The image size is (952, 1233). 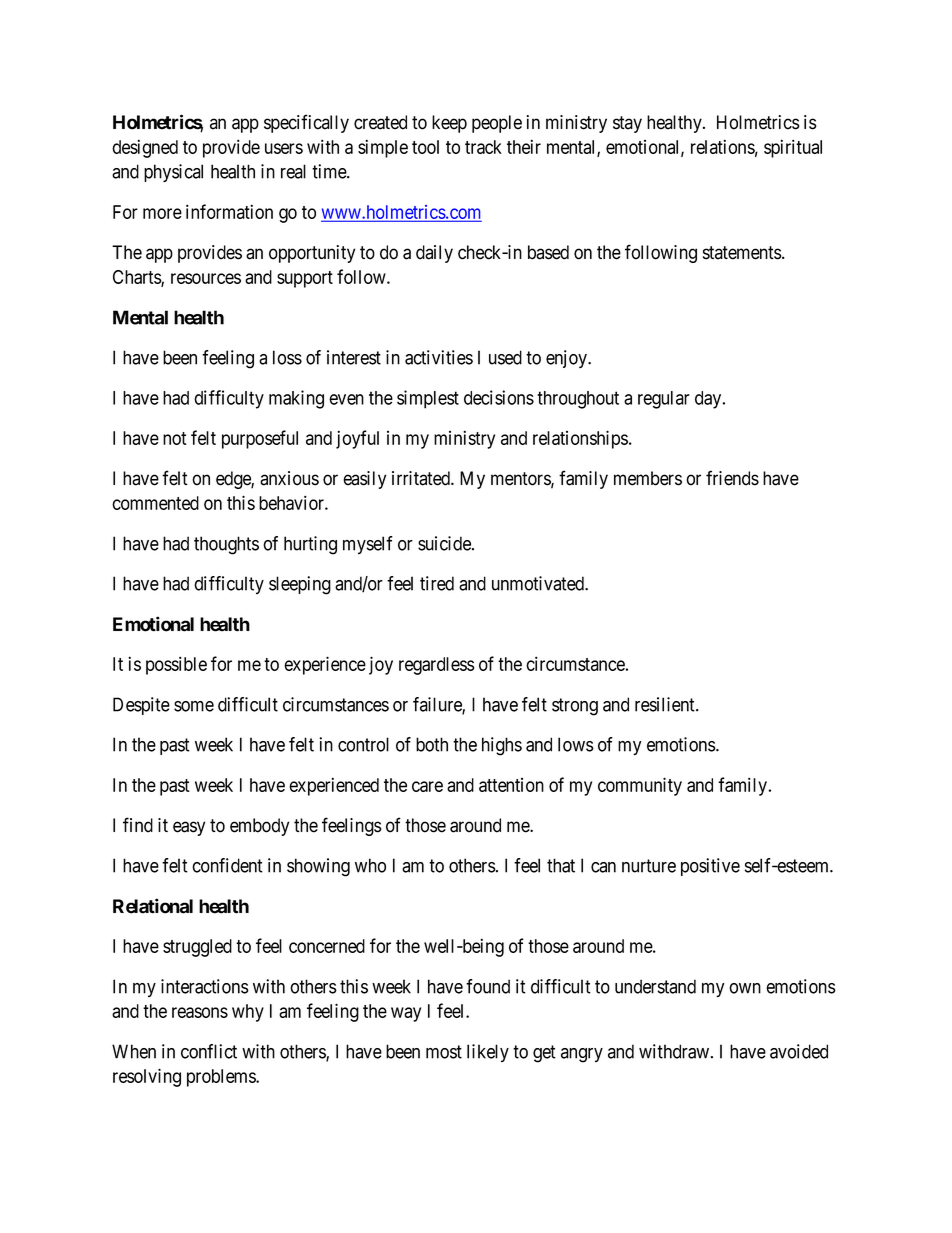 I want to click on both, so click(x=432, y=744).
